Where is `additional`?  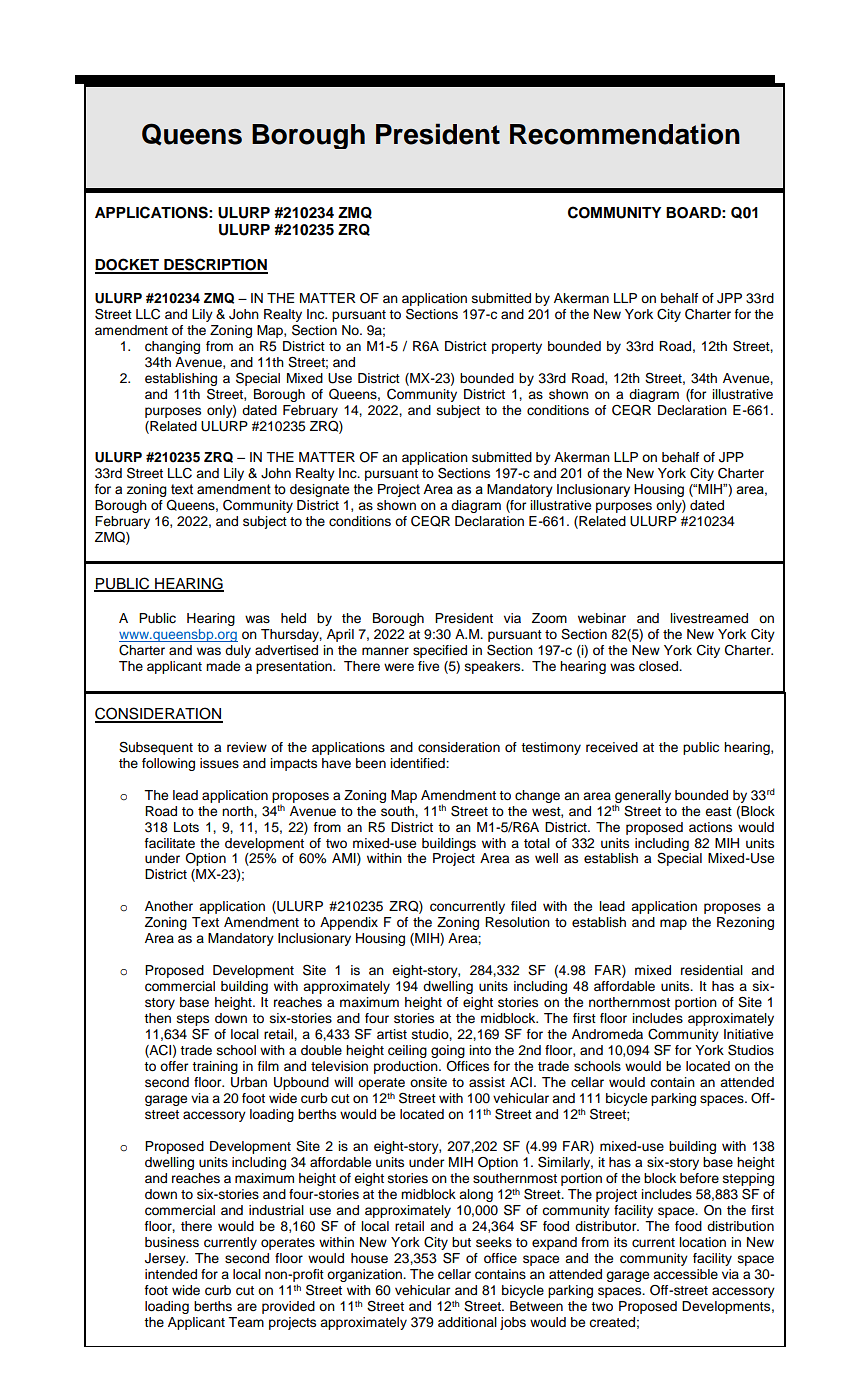 additional is located at coordinates (467, 1322).
